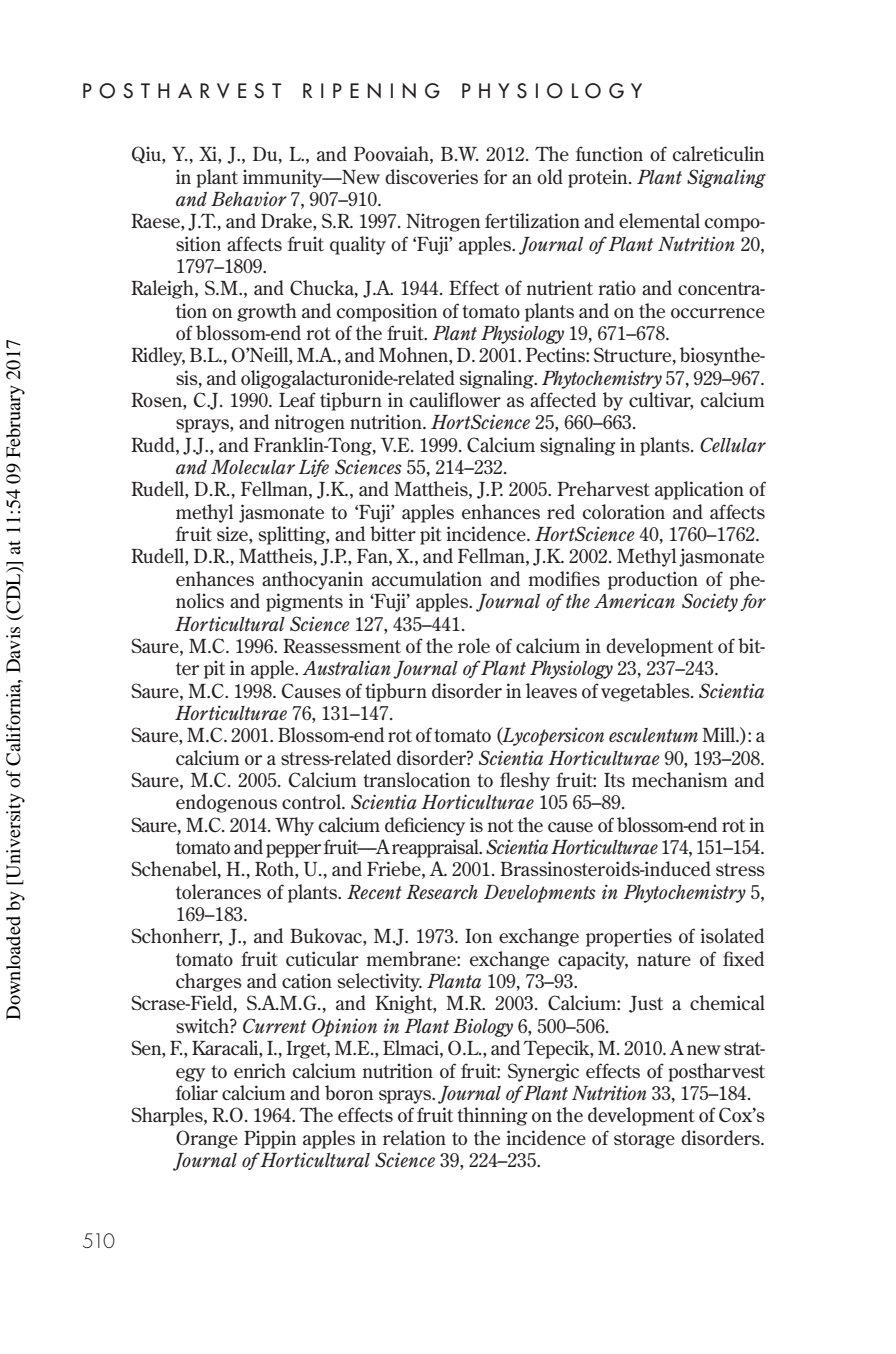 This document has height=1354, width=896. I want to click on thinning, so click(492, 1116).
